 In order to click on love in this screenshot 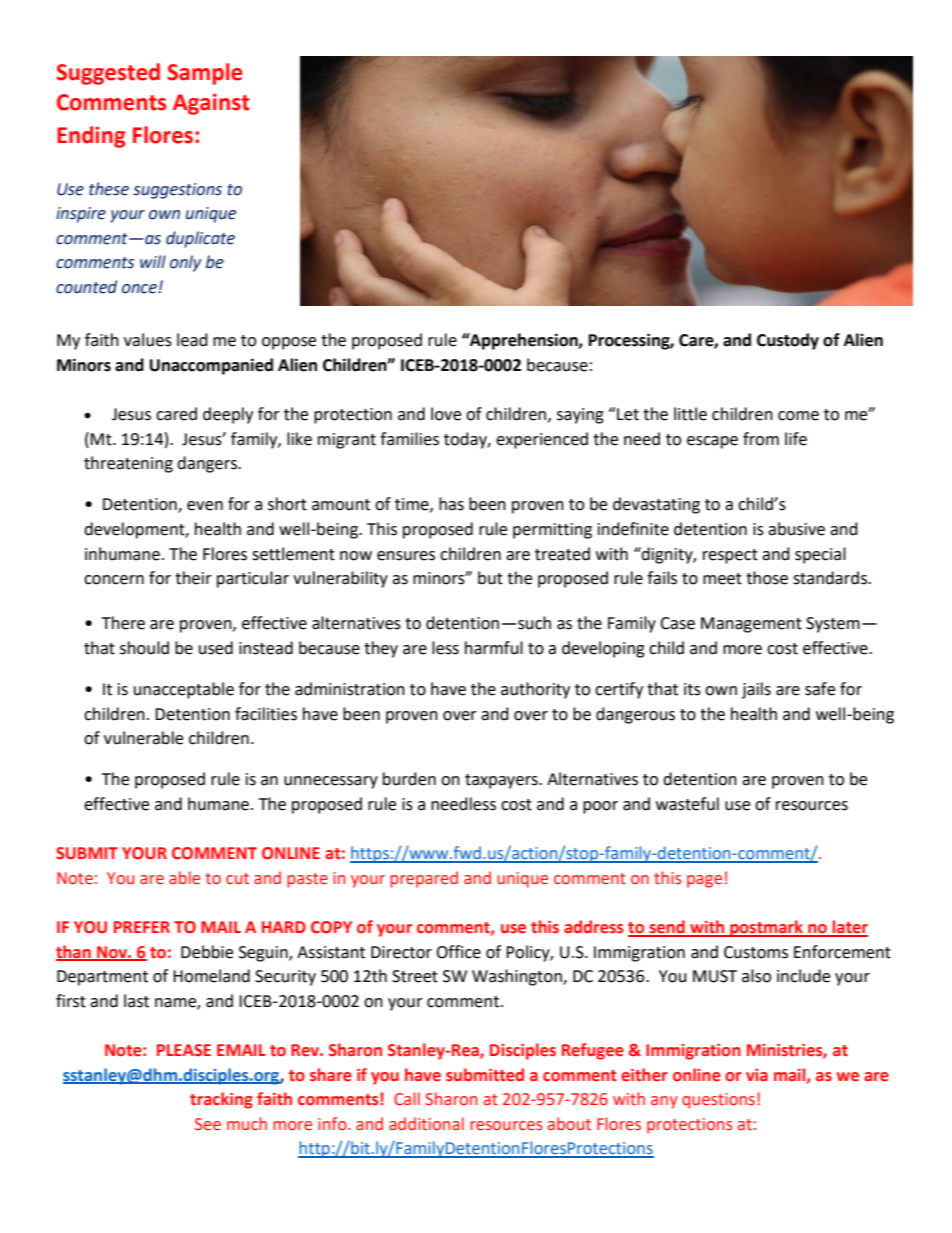, I will do `click(446, 414)`.
